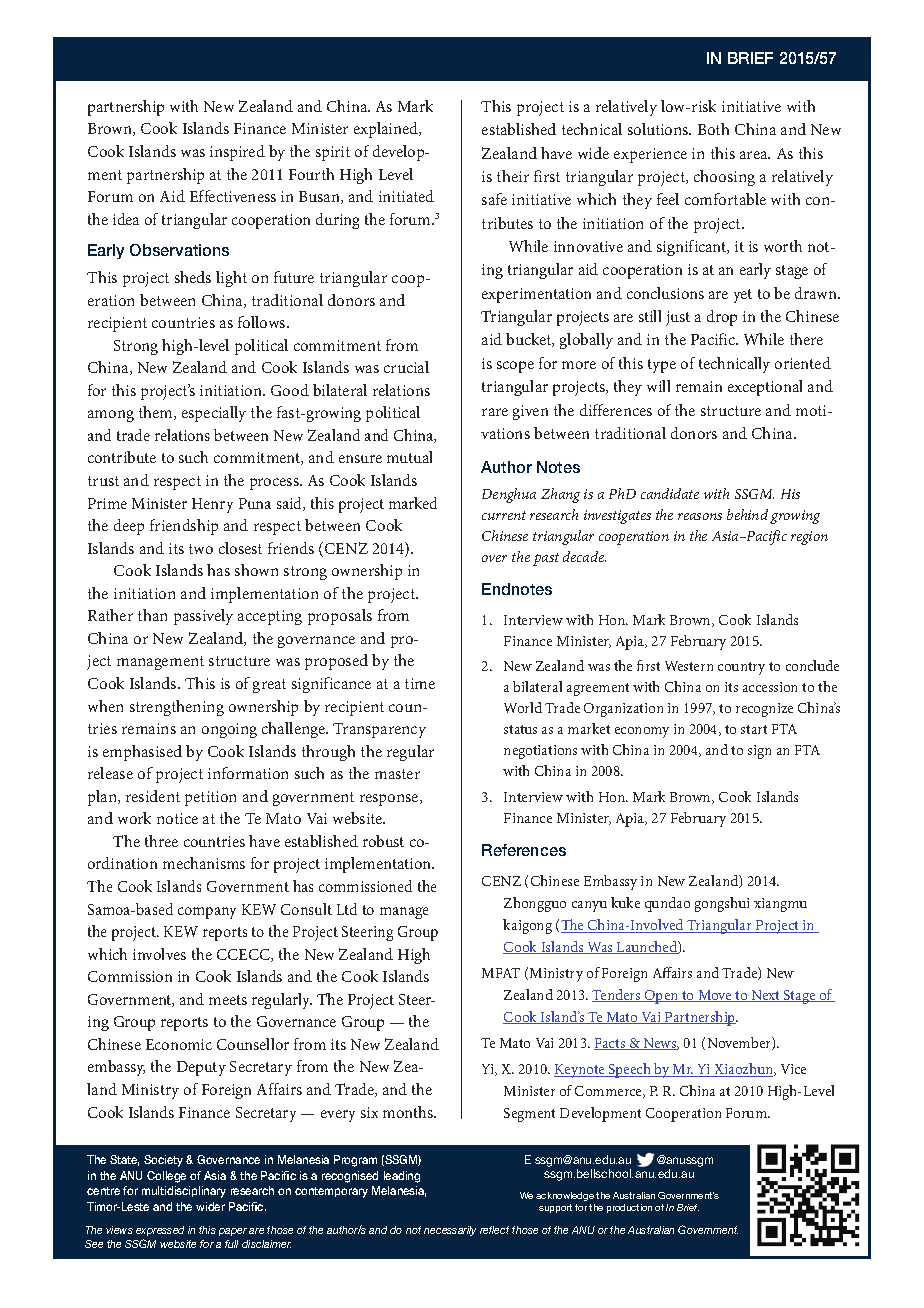  I want to click on inspired, so click(237, 153).
